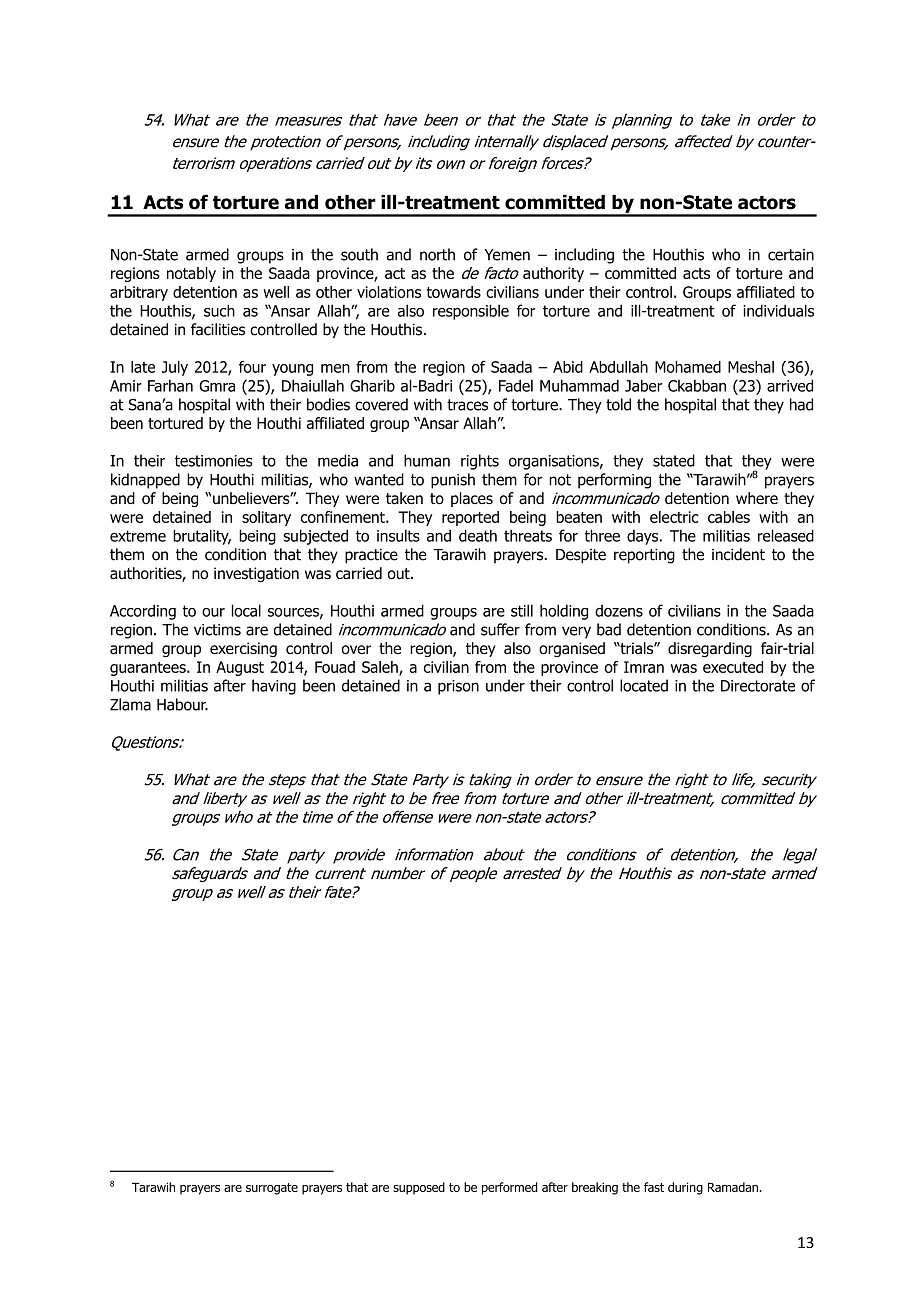 This page has height=1308, width=924. Describe the element at coordinates (217, 630) in the page. I see `victims` at that location.
